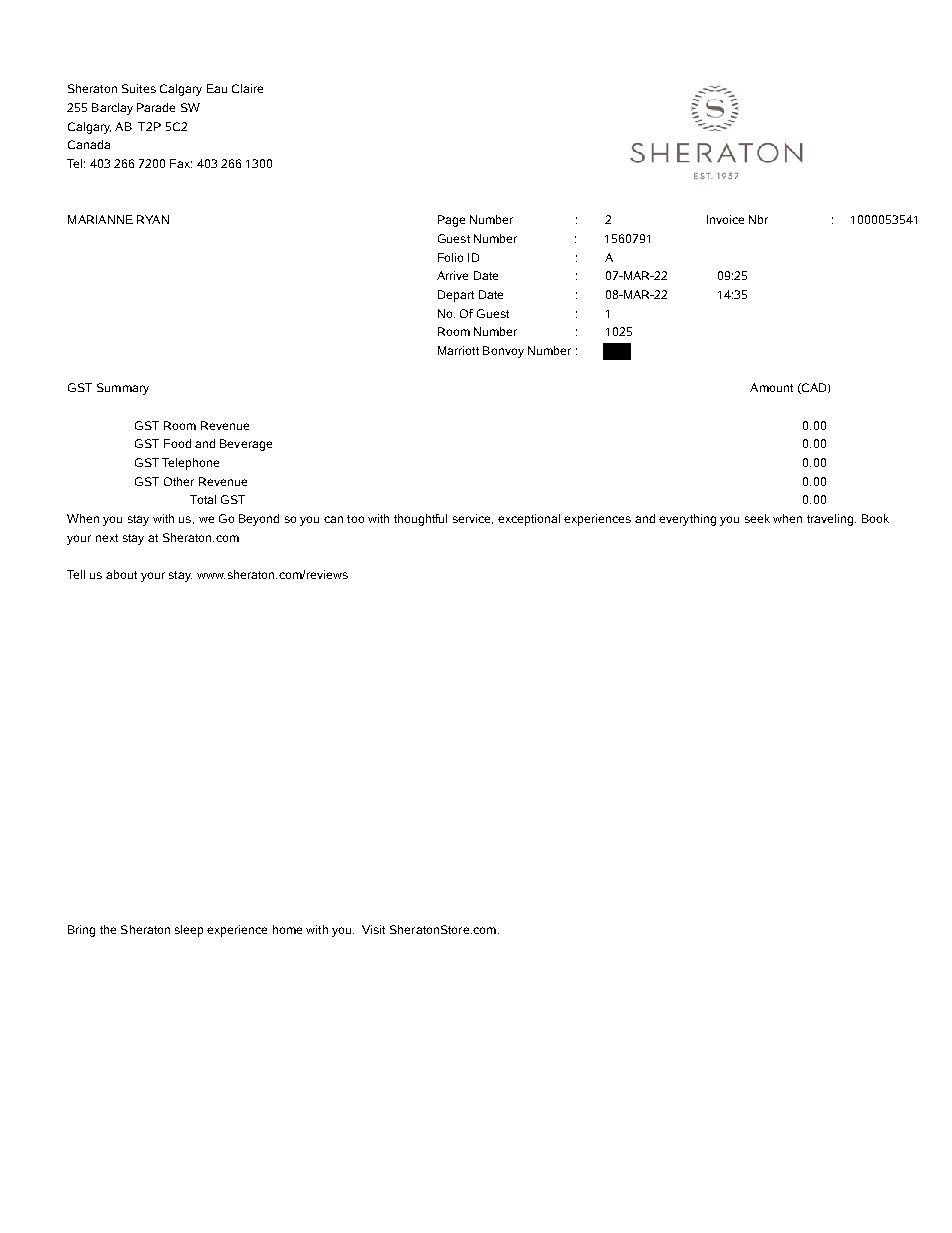  Describe the element at coordinates (287, 929) in the image. I see `home` at that location.
